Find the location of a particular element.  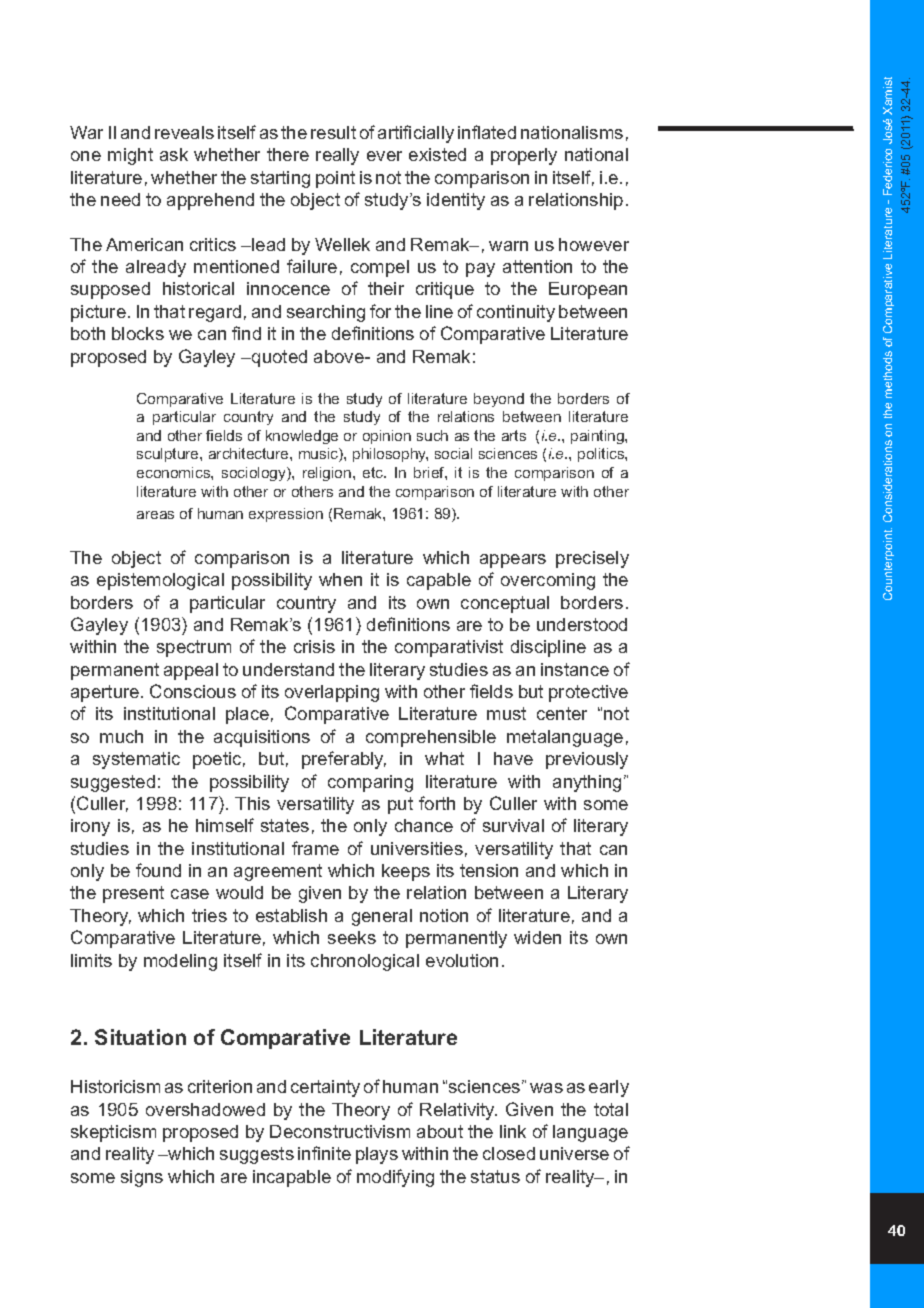

infinite is located at coordinates (324, 1153).
